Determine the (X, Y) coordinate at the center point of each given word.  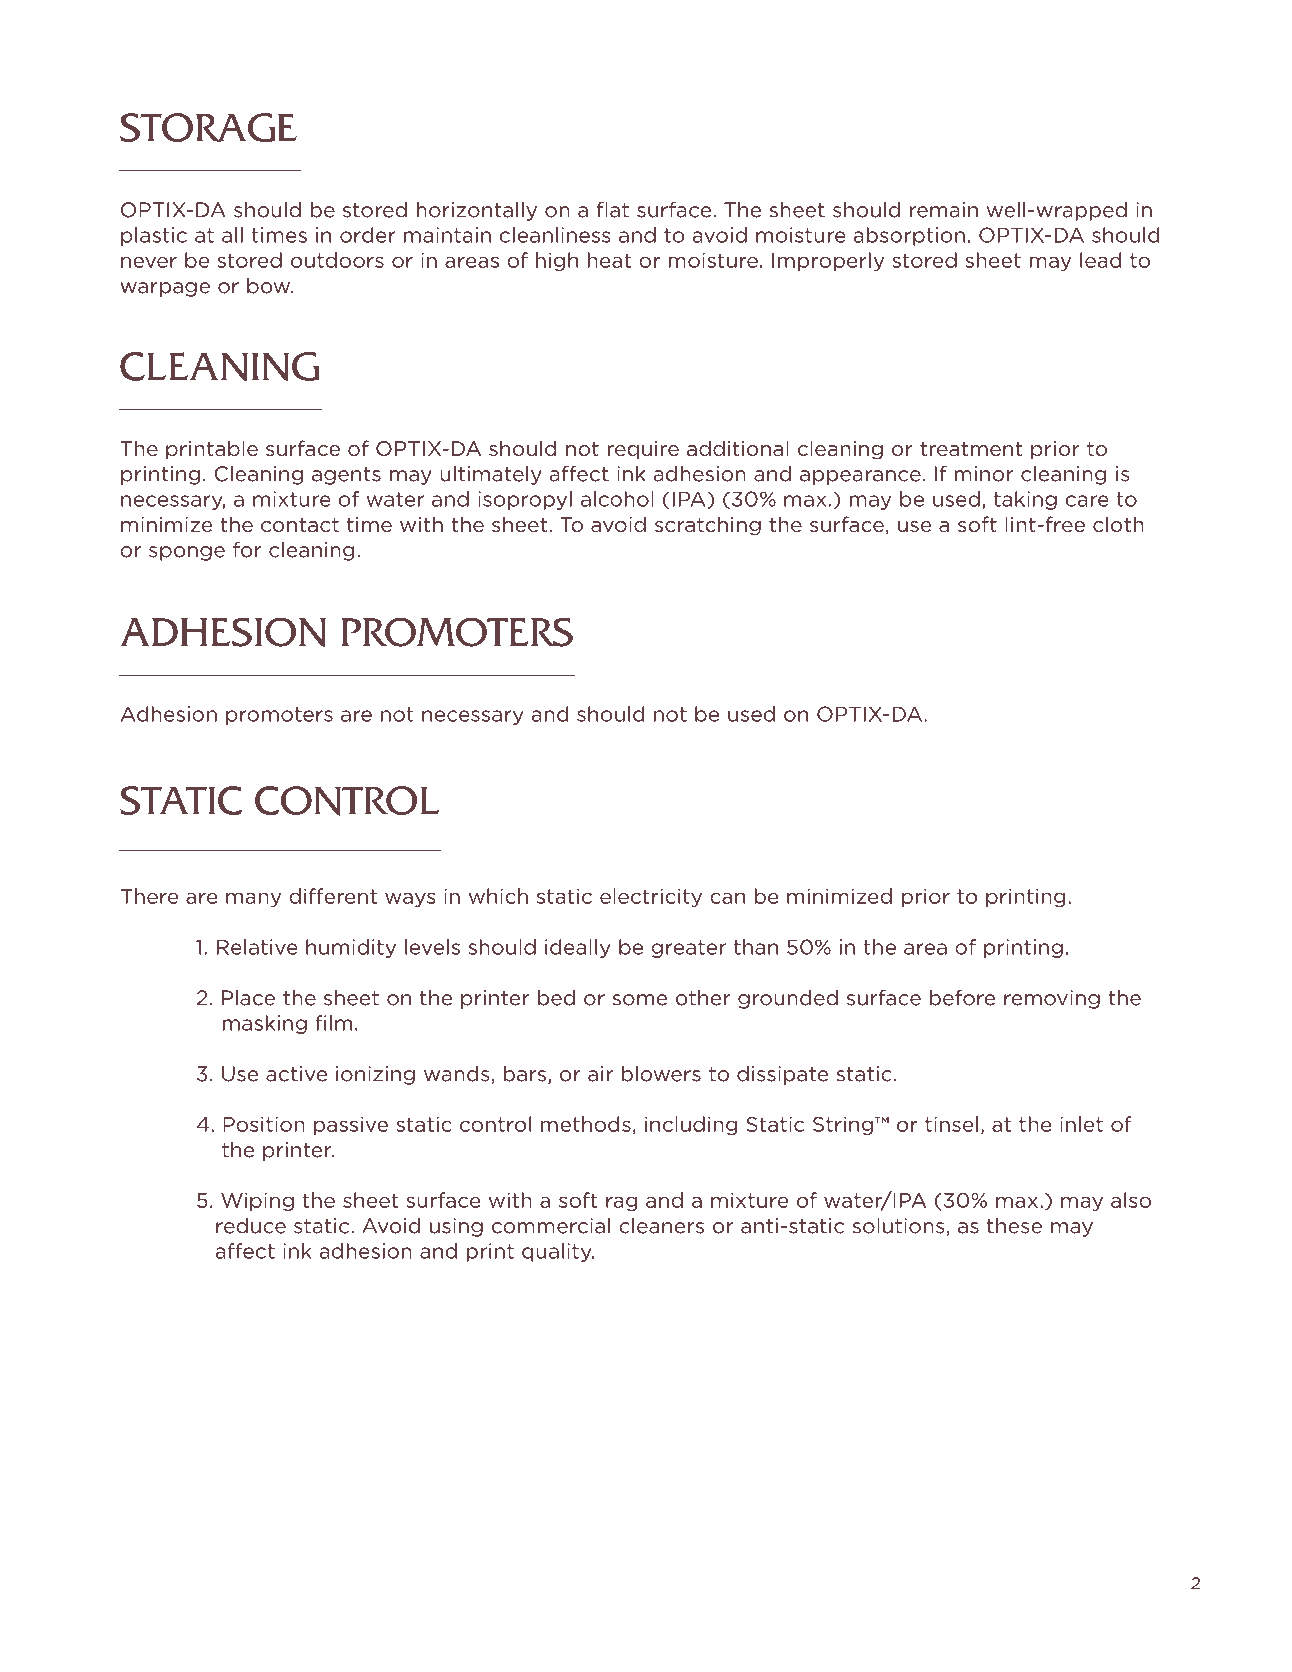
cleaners (661, 1226)
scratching (708, 526)
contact (300, 525)
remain (944, 210)
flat (613, 210)
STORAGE (208, 127)
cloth (1118, 524)
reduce (251, 1226)
